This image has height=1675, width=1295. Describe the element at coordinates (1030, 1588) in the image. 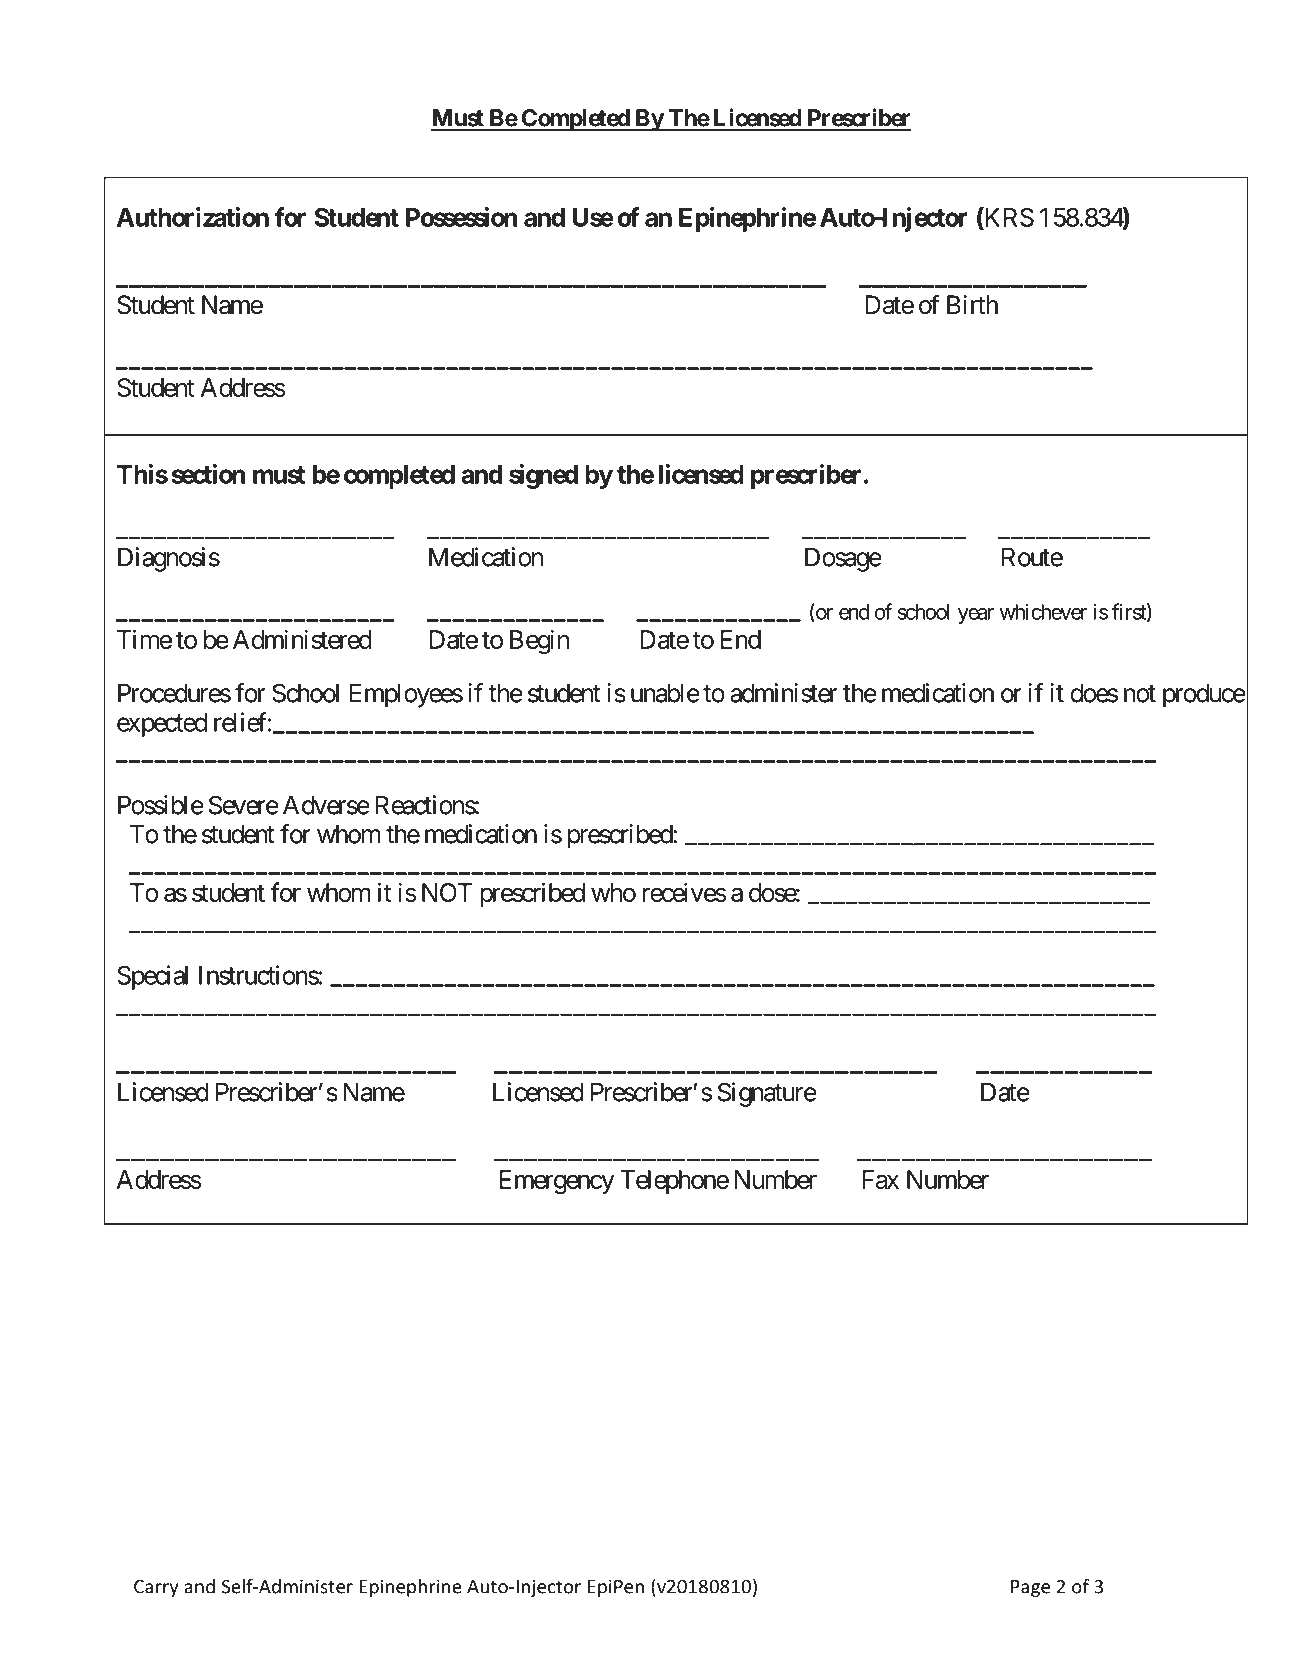

I see `Page` at that location.
